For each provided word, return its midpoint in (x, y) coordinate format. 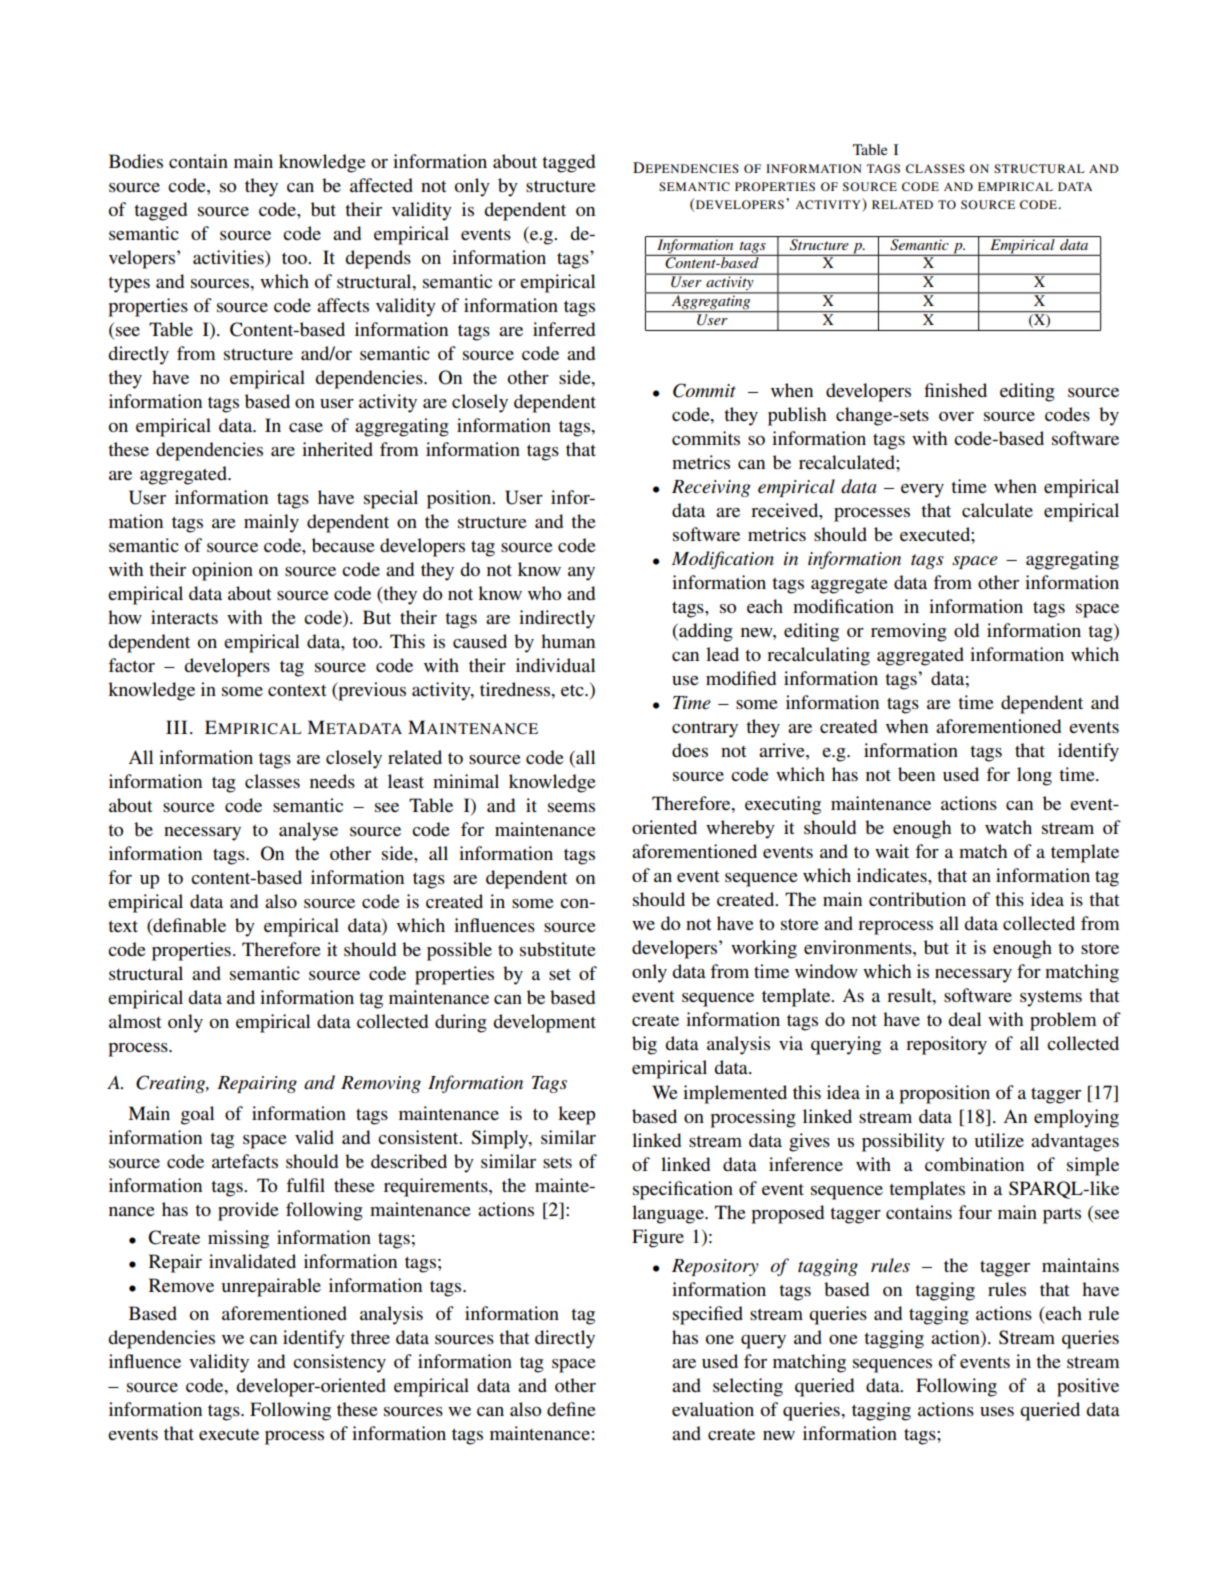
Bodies (136, 161)
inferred (564, 329)
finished (955, 390)
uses (997, 1411)
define (571, 1409)
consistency (339, 1363)
